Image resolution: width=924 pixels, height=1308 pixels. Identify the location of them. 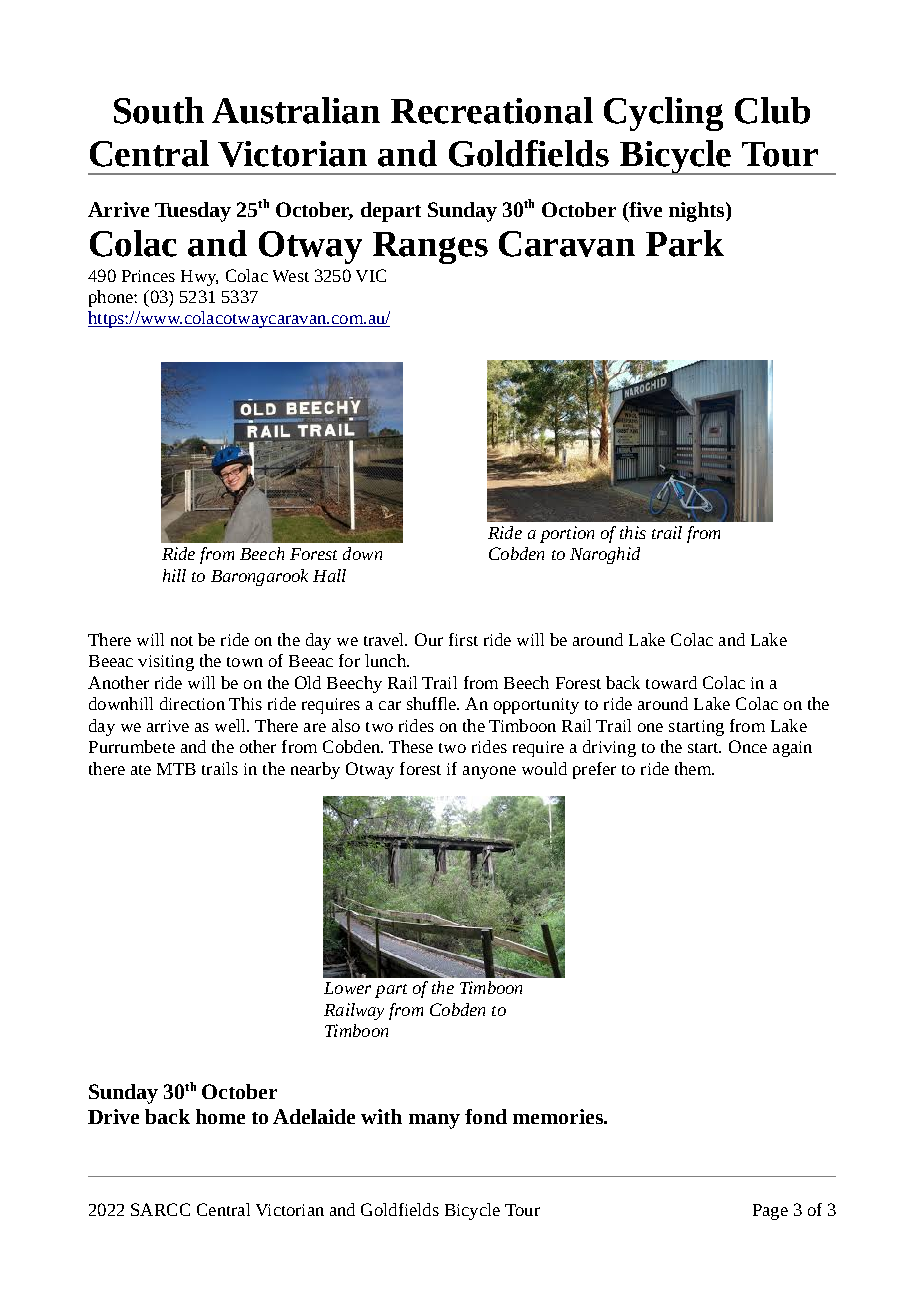
(694, 768).
